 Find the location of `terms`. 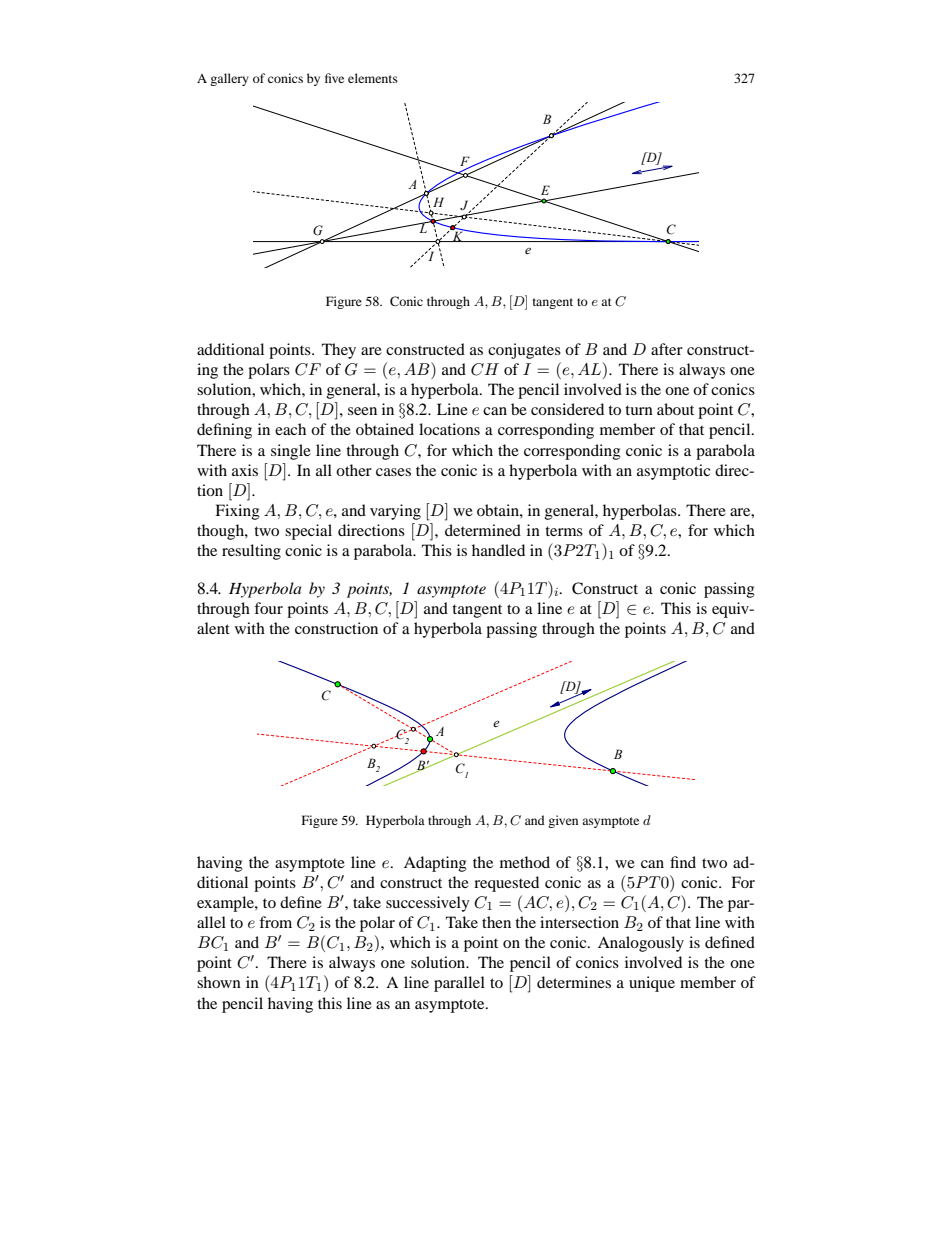

terms is located at coordinates (564, 531).
